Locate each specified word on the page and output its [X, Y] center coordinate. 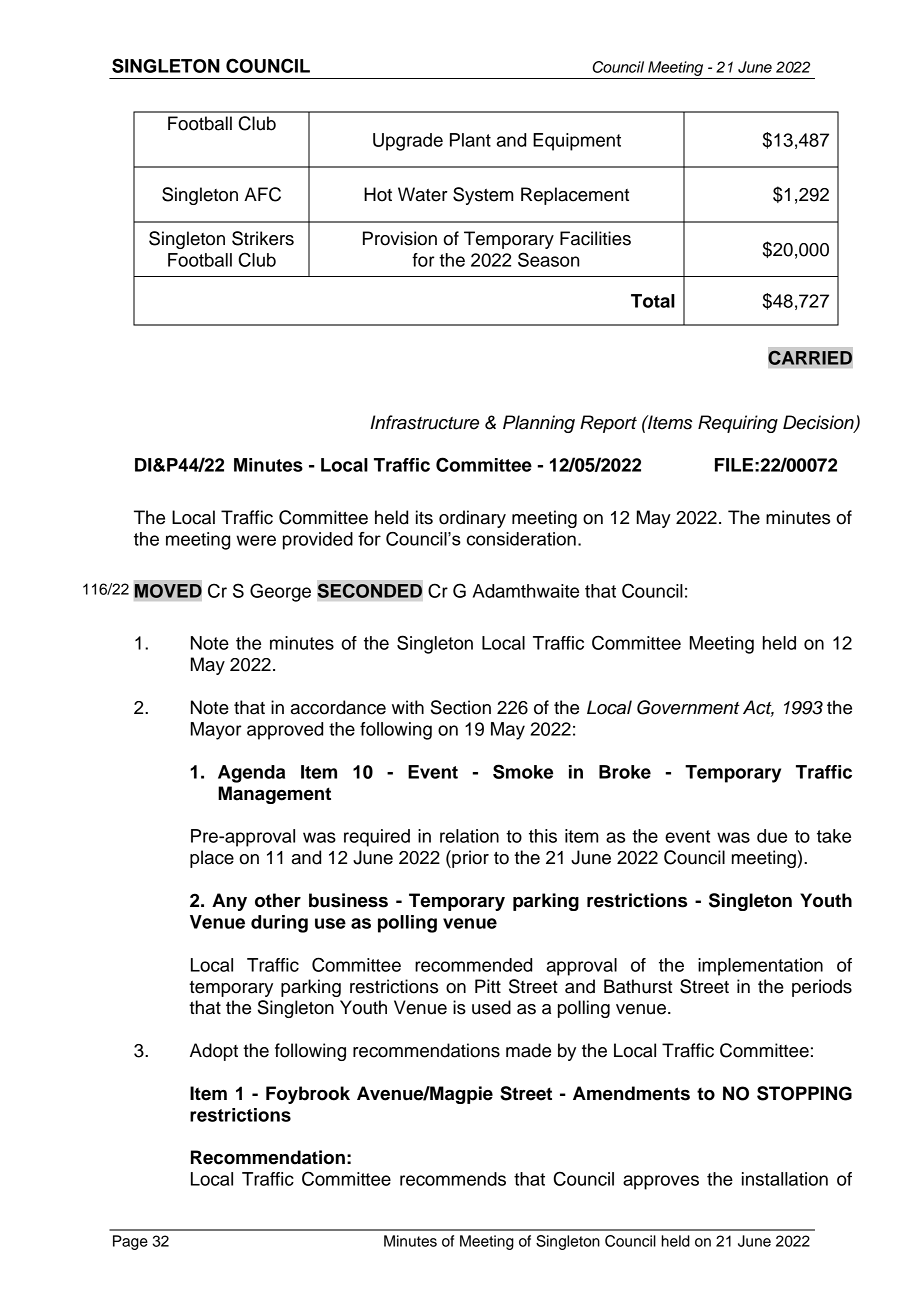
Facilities [595, 238]
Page [130, 1242]
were [256, 540]
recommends [453, 1179]
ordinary [472, 519]
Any [229, 902]
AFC [262, 194]
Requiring [738, 424]
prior [469, 859]
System [483, 196]
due [772, 836]
